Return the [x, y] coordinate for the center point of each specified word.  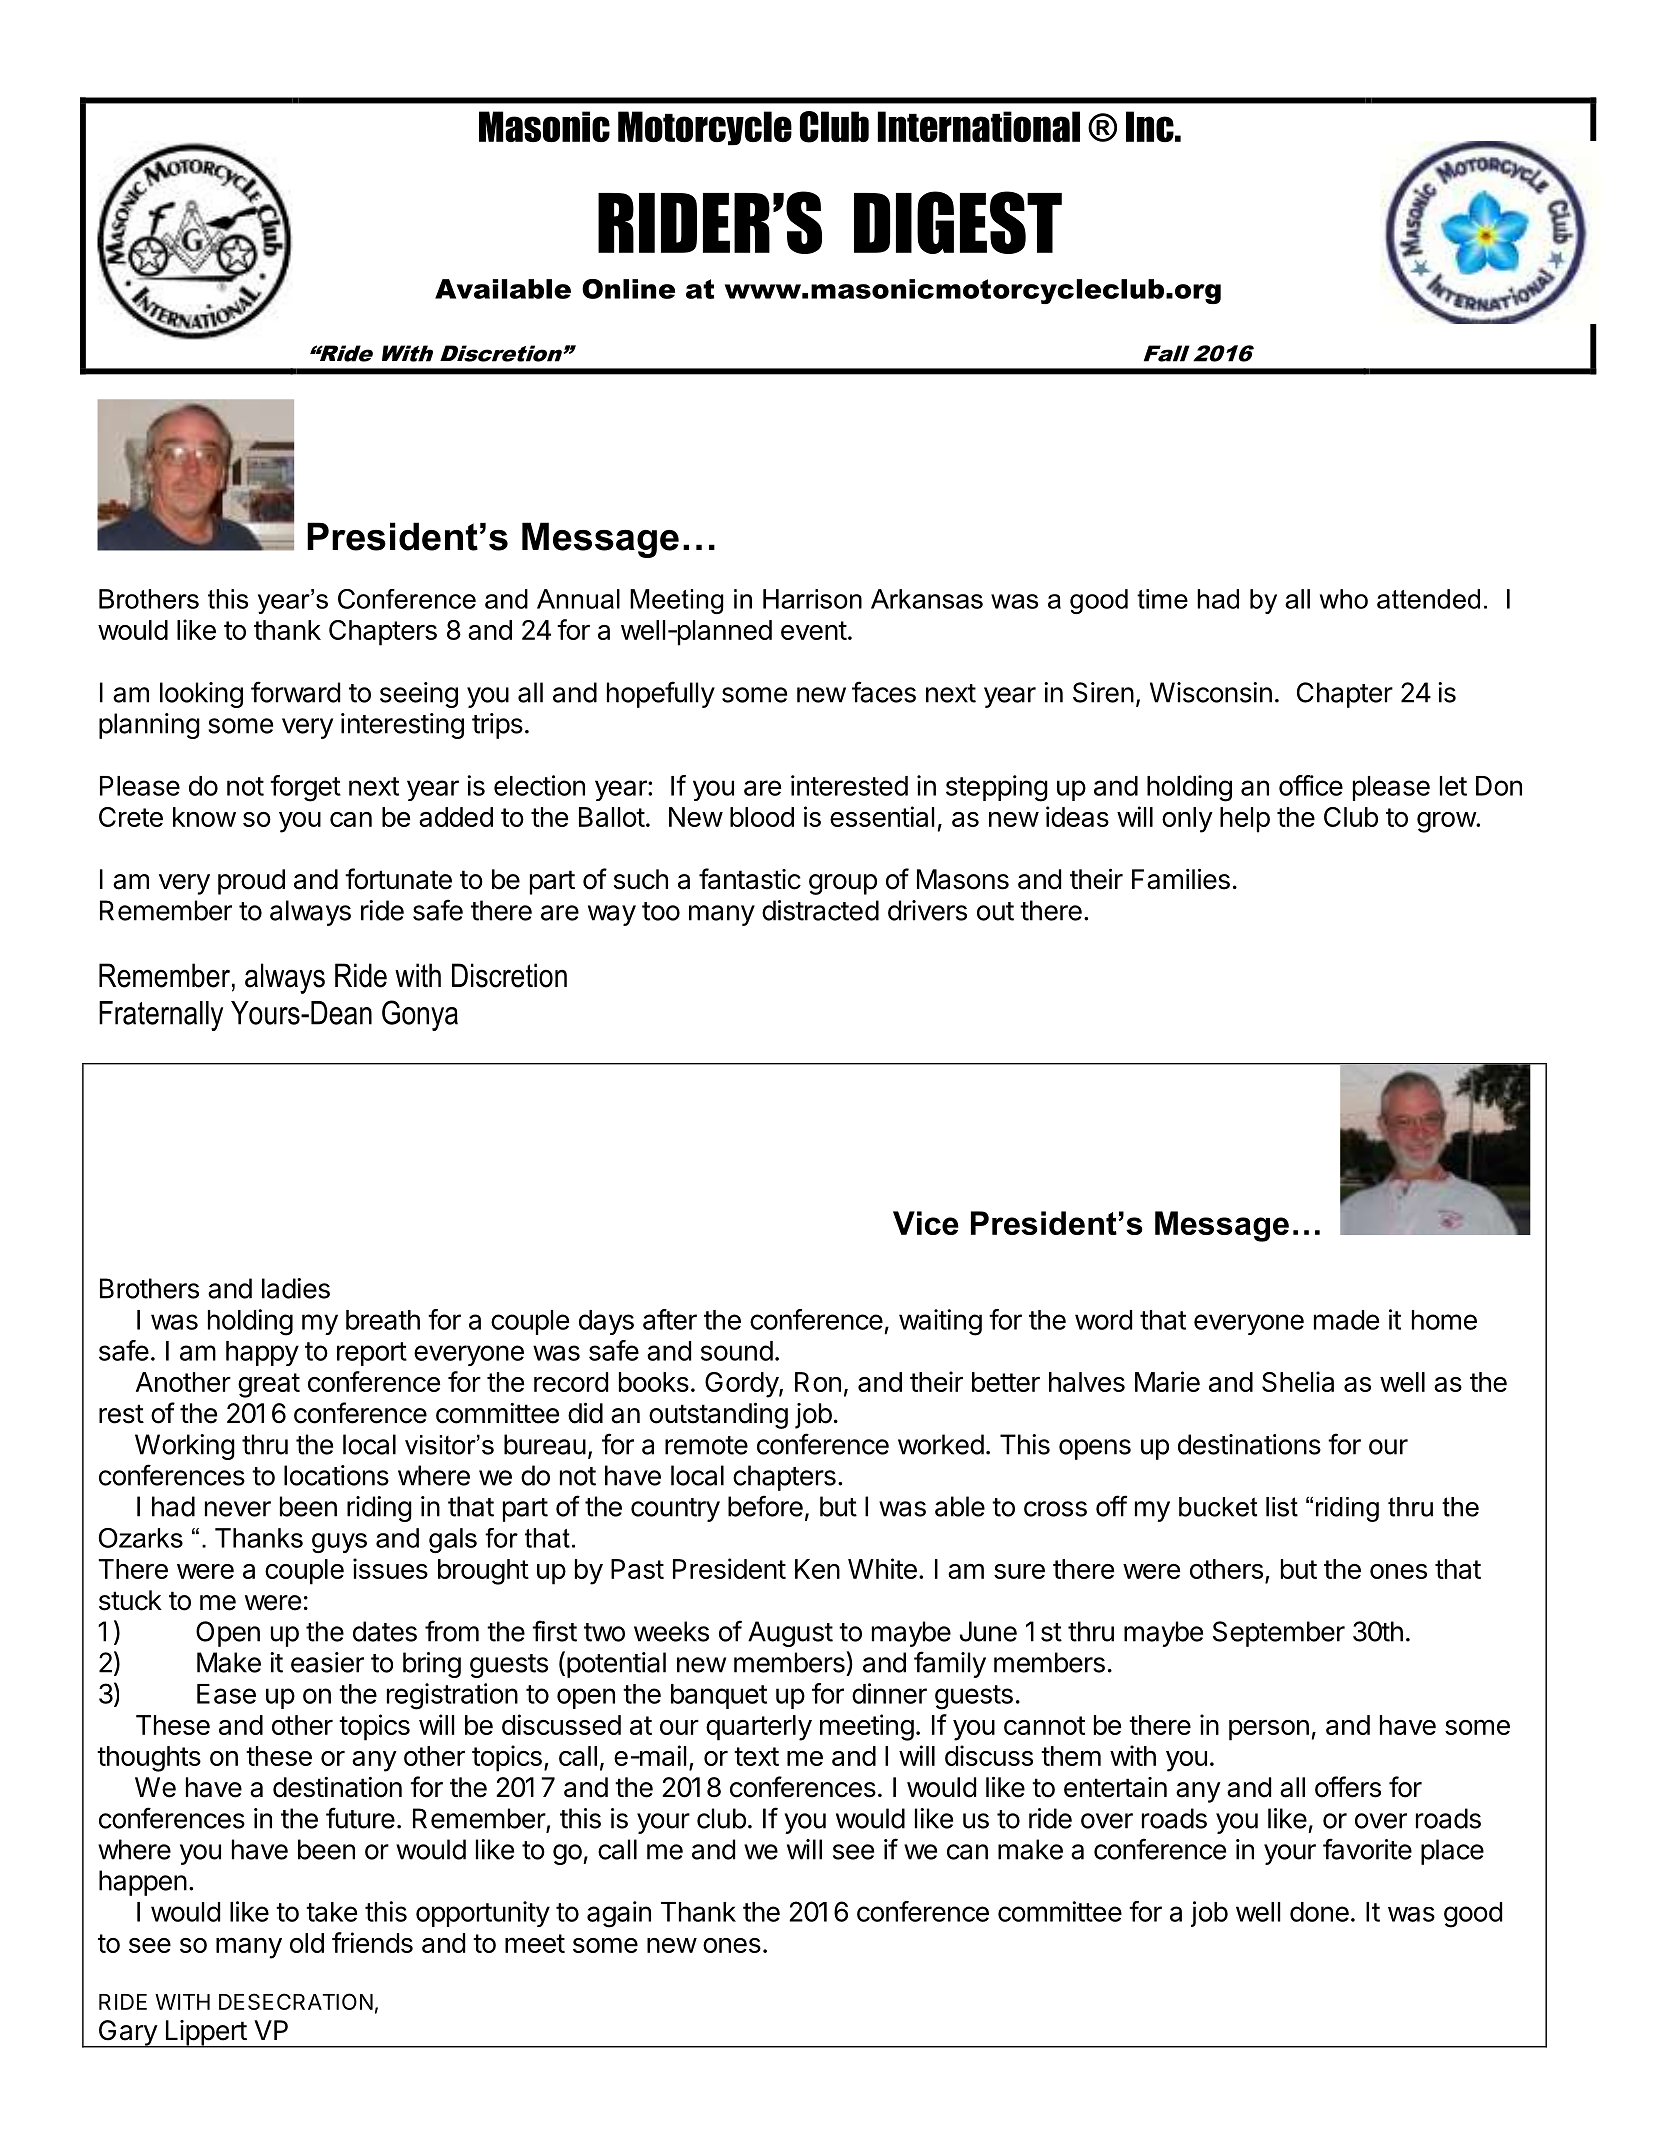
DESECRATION [296, 2001]
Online [628, 289]
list [1282, 1507]
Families [1181, 879]
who [1344, 599]
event [814, 630]
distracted [820, 910]
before [765, 1506]
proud [251, 882]
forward [295, 692]
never [238, 1509]
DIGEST [958, 222]
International [979, 126]
